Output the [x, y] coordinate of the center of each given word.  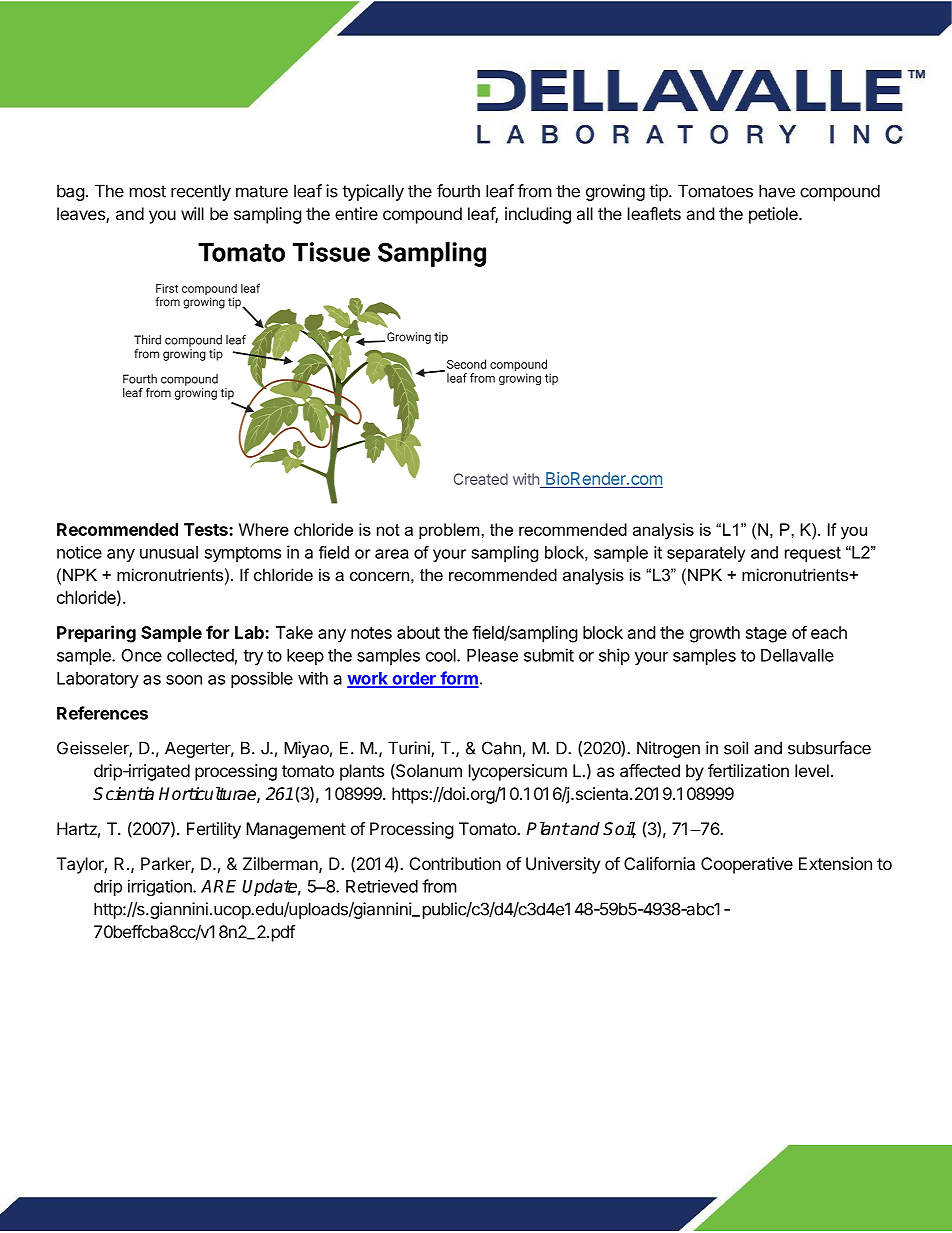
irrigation [161, 887]
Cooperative [747, 865]
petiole [774, 215]
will [192, 213]
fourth [458, 191]
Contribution [455, 863]
